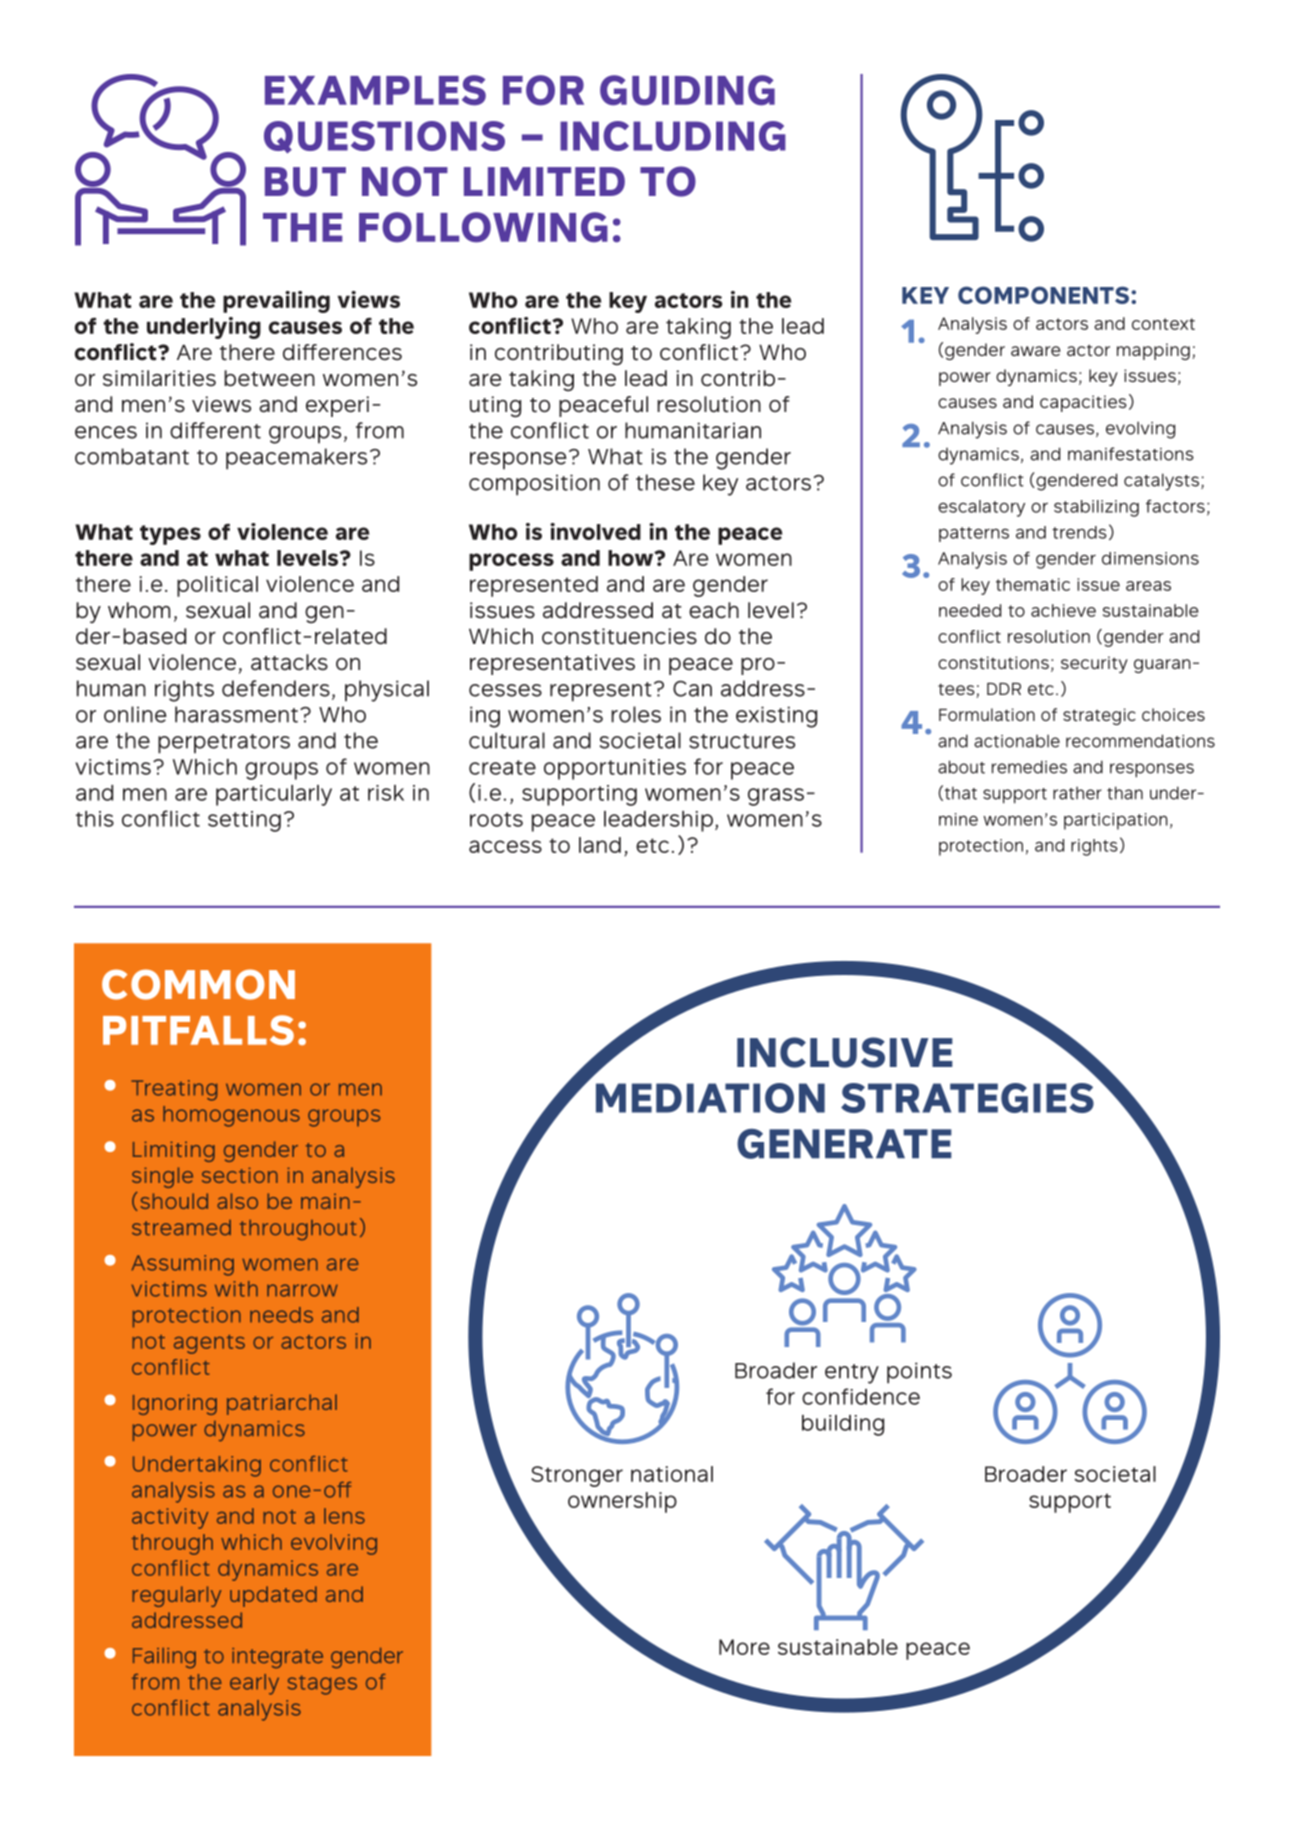  Describe the element at coordinates (170, 535) in the page. I see `types` at that location.
